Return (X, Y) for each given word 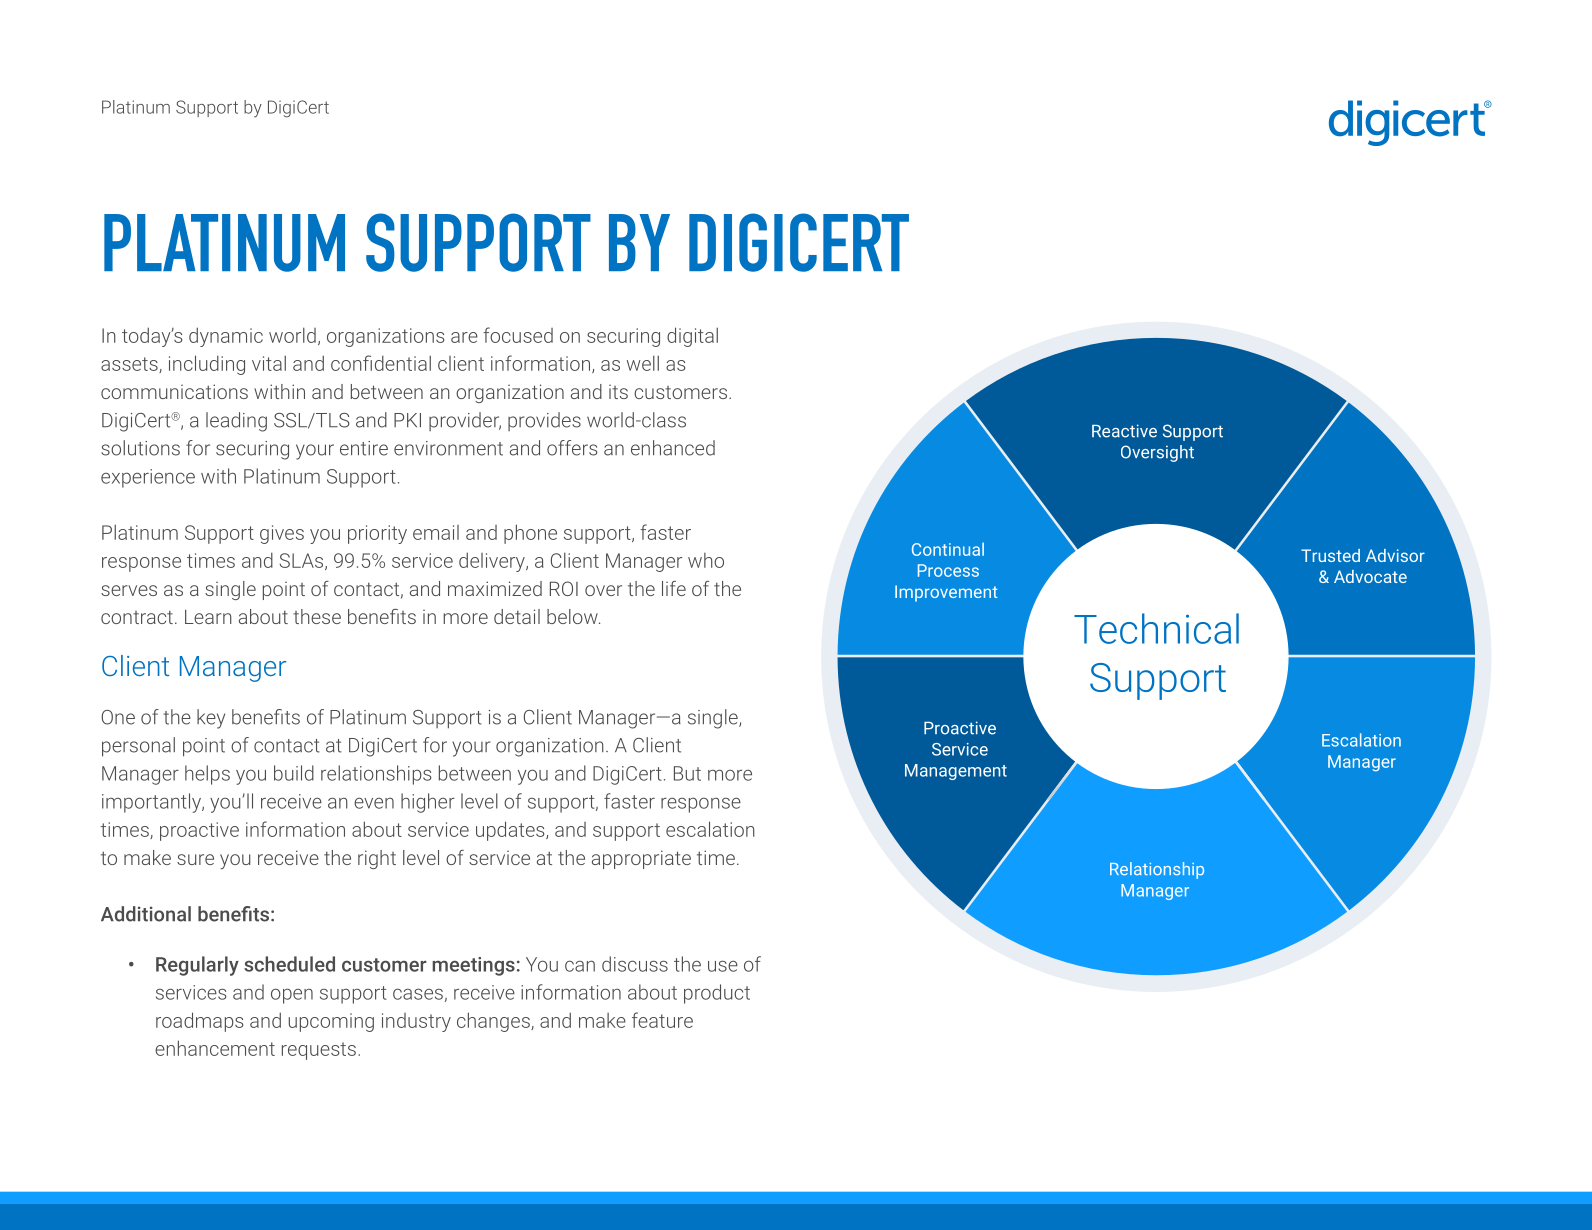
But (687, 773)
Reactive (1124, 431)
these (317, 616)
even (374, 803)
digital (692, 337)
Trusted (1330, 555)
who (706, 560)
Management (956, 772)
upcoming (331, 1022)
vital (269, 363)
